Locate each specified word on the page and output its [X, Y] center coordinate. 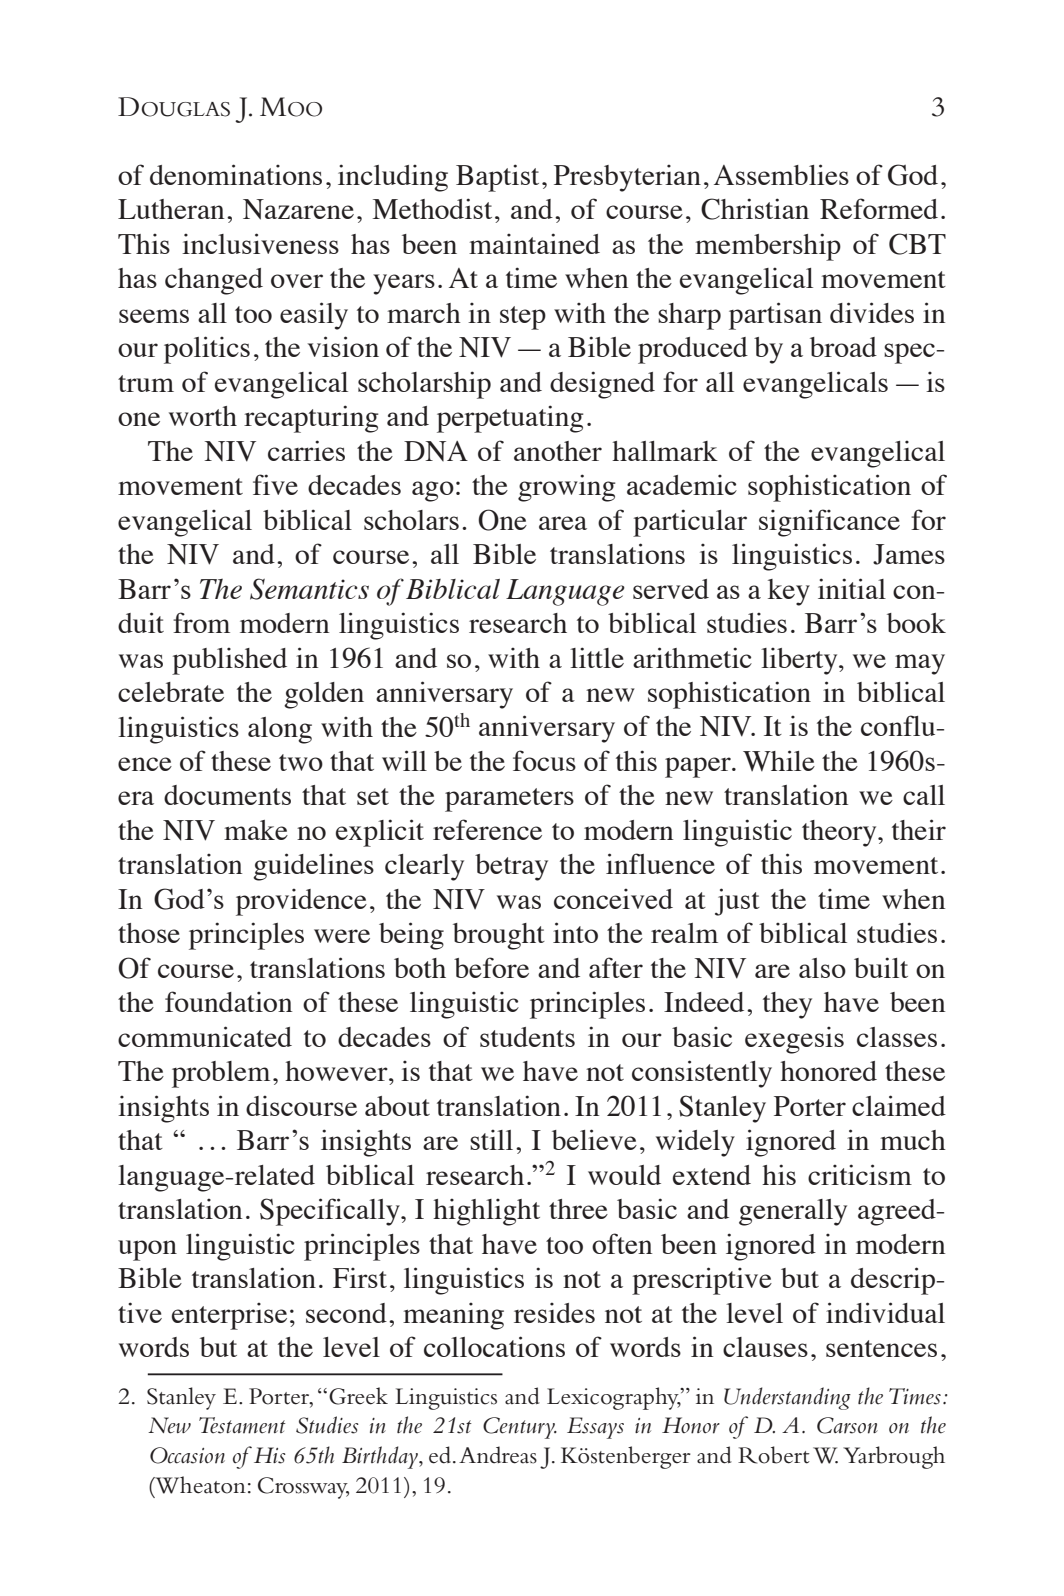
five [275, 484]
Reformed [879, 208]
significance [829, 523]
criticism [860, 1174]
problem [221, 1074]
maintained [534, 243]
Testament [242, 1425]
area [563, 523]
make [256, 830]
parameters [509, 800]
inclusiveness [260, 243]
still [491, 1139]
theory [840, 833]
